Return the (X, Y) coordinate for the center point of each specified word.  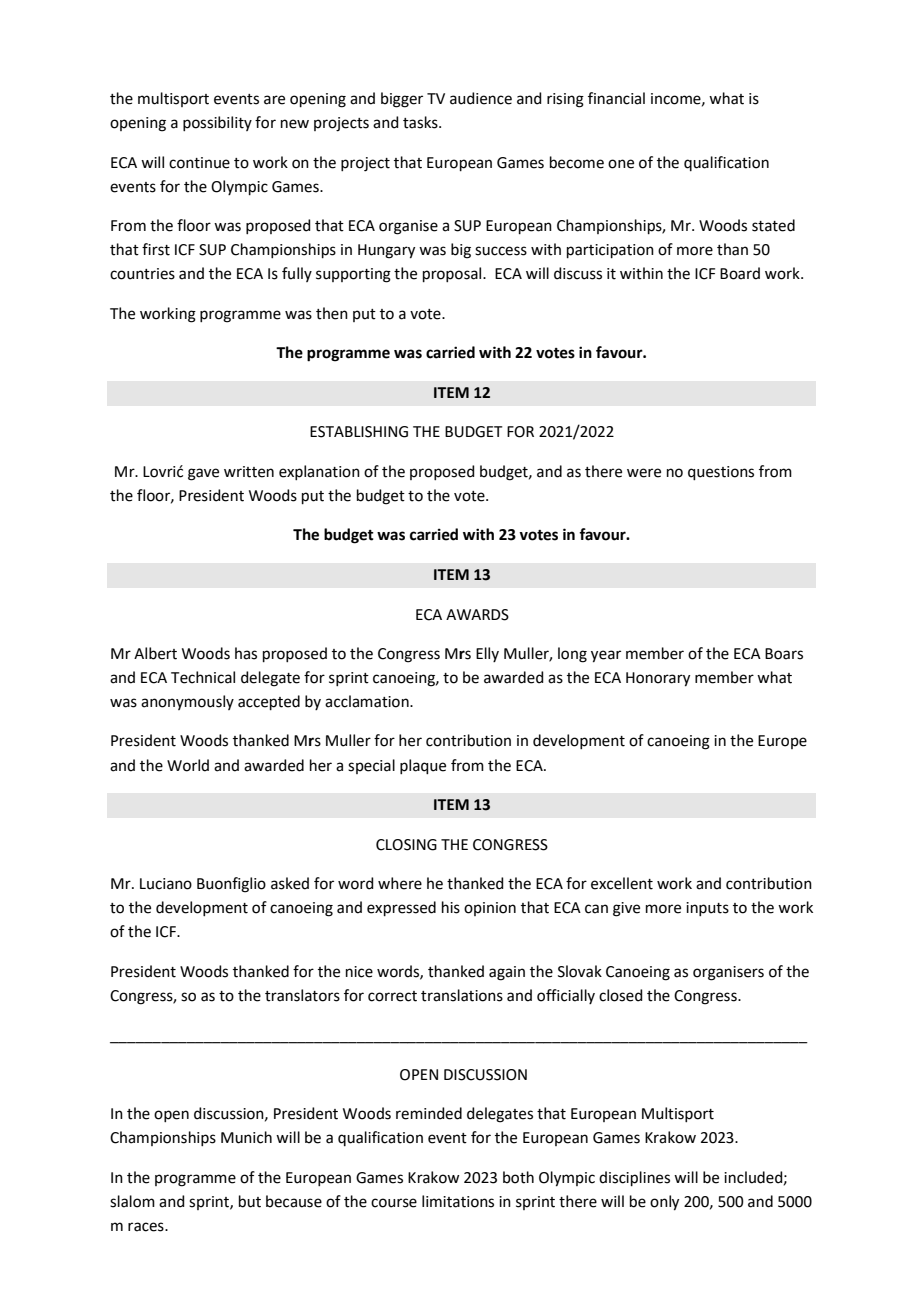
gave (203, 474)
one (621, 164)
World (188, 765)
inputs (707, 909)
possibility (217, 123)
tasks (421, 122)
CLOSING (406, 845)
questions (721, 473)
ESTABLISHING (359, 432)
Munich (246, 1137)
